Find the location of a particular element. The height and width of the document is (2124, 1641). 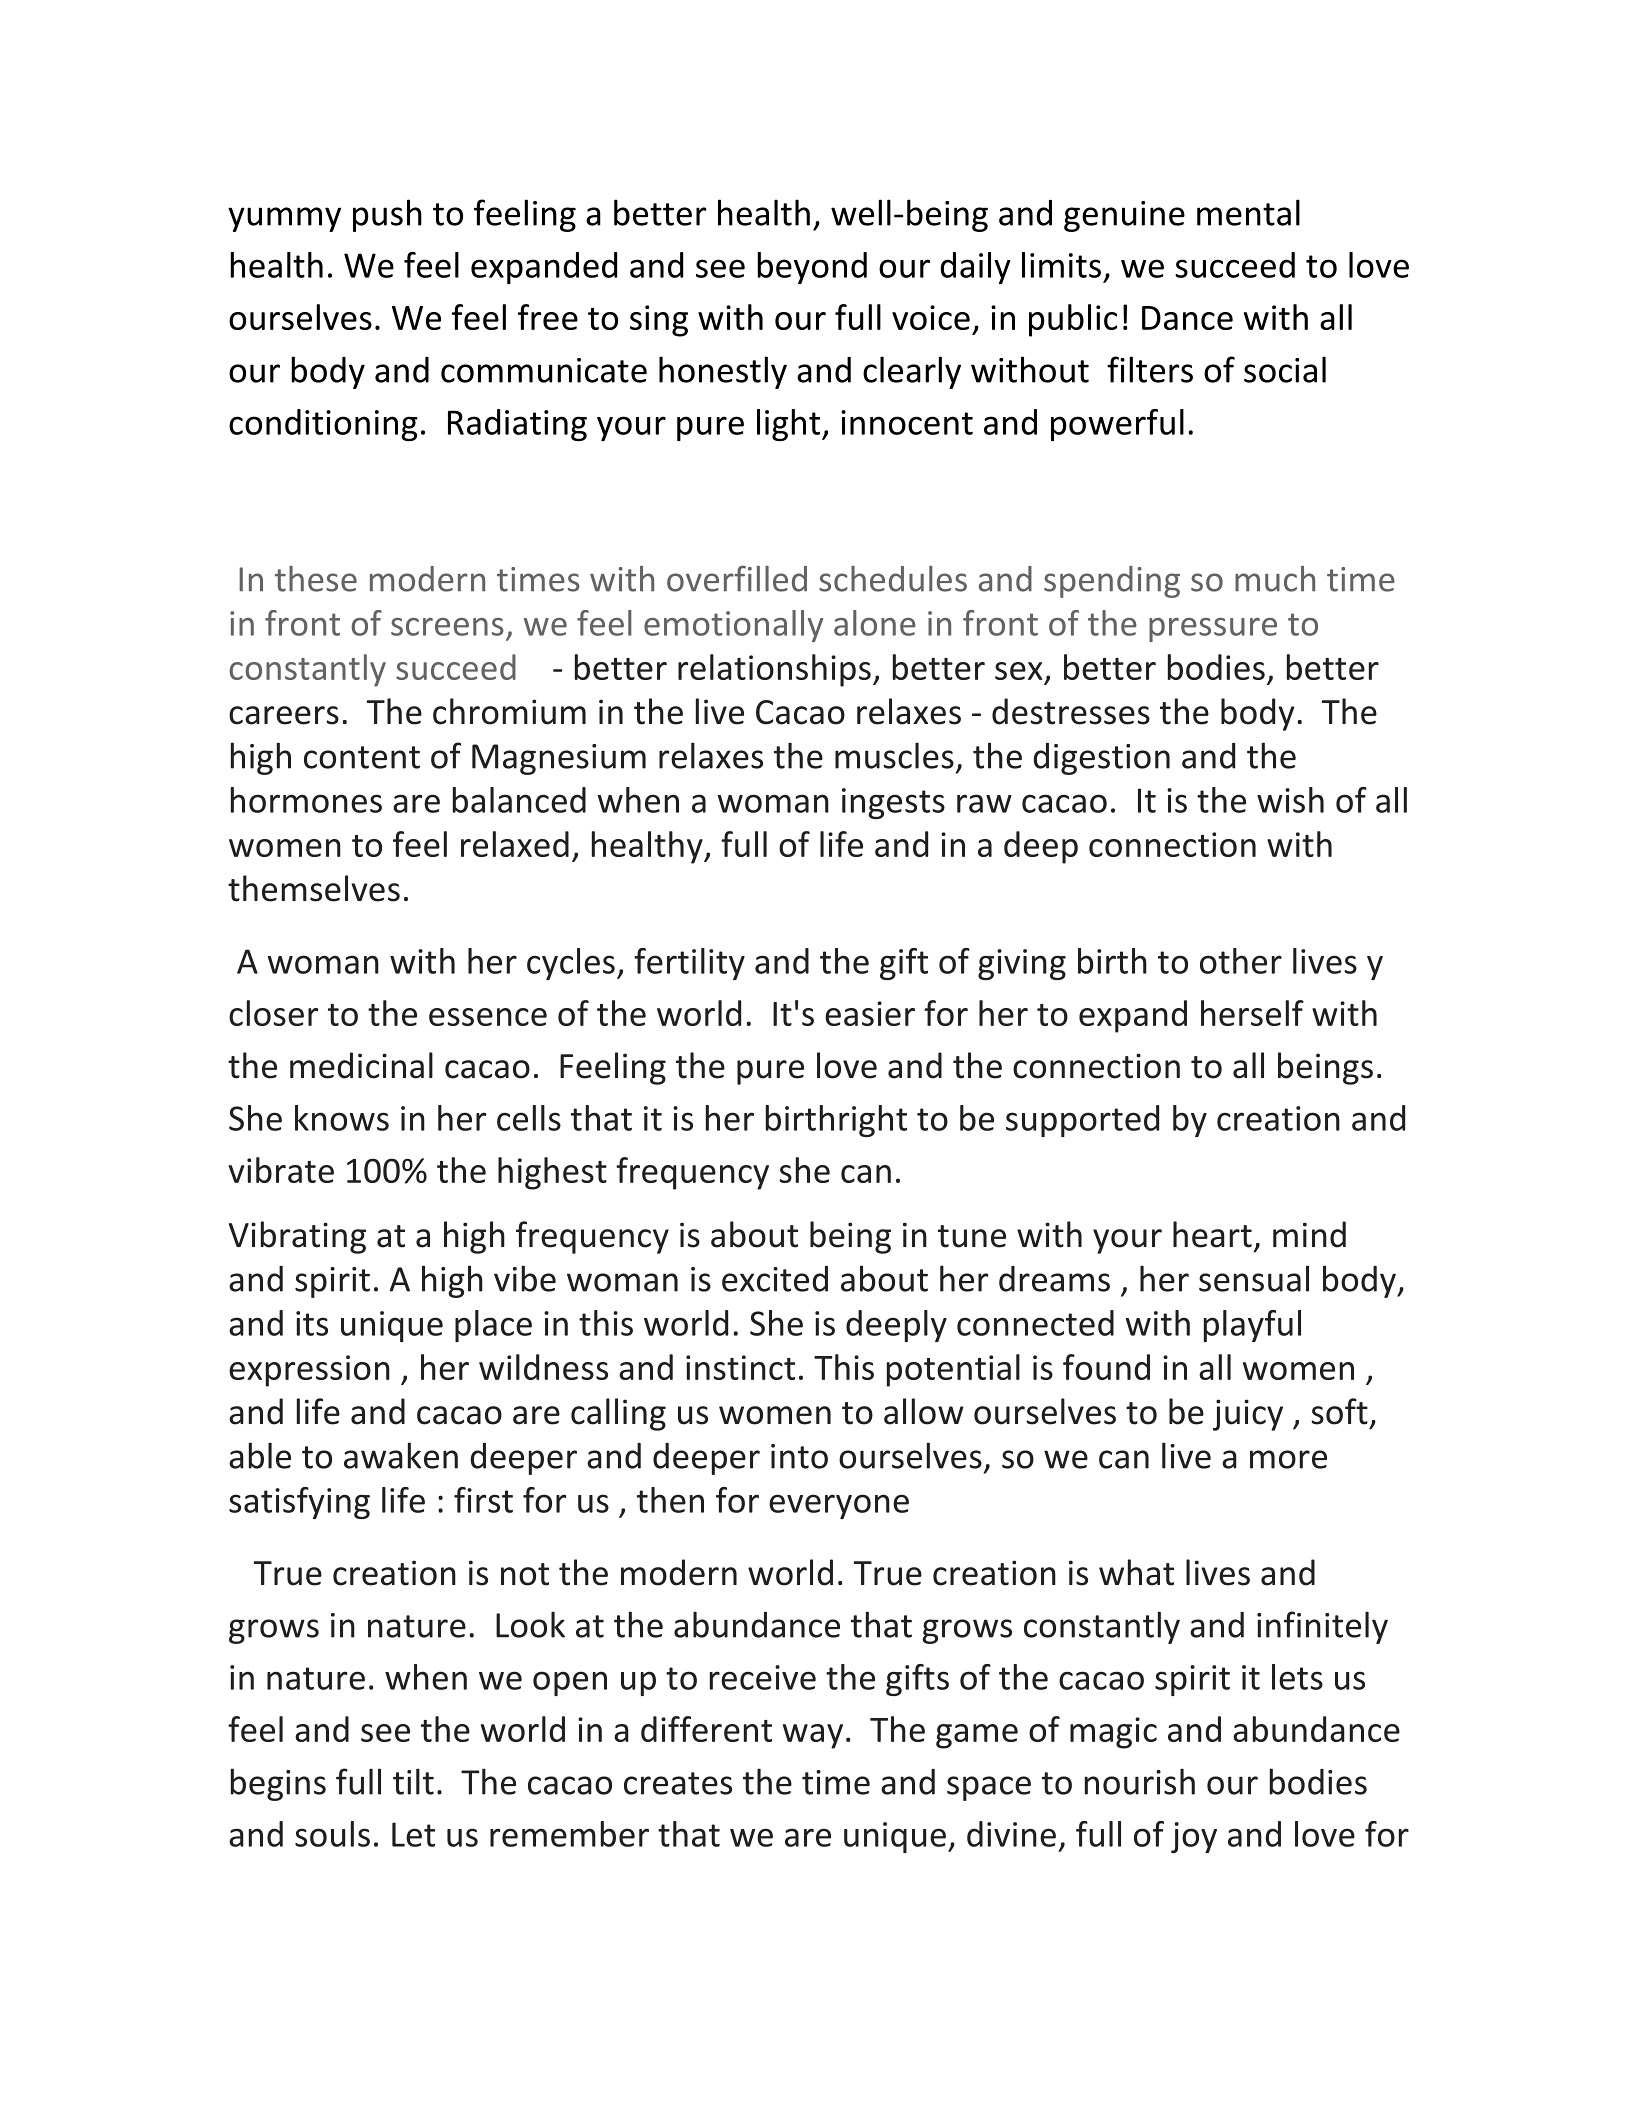

wish is located at coordinates (1290, 800).
